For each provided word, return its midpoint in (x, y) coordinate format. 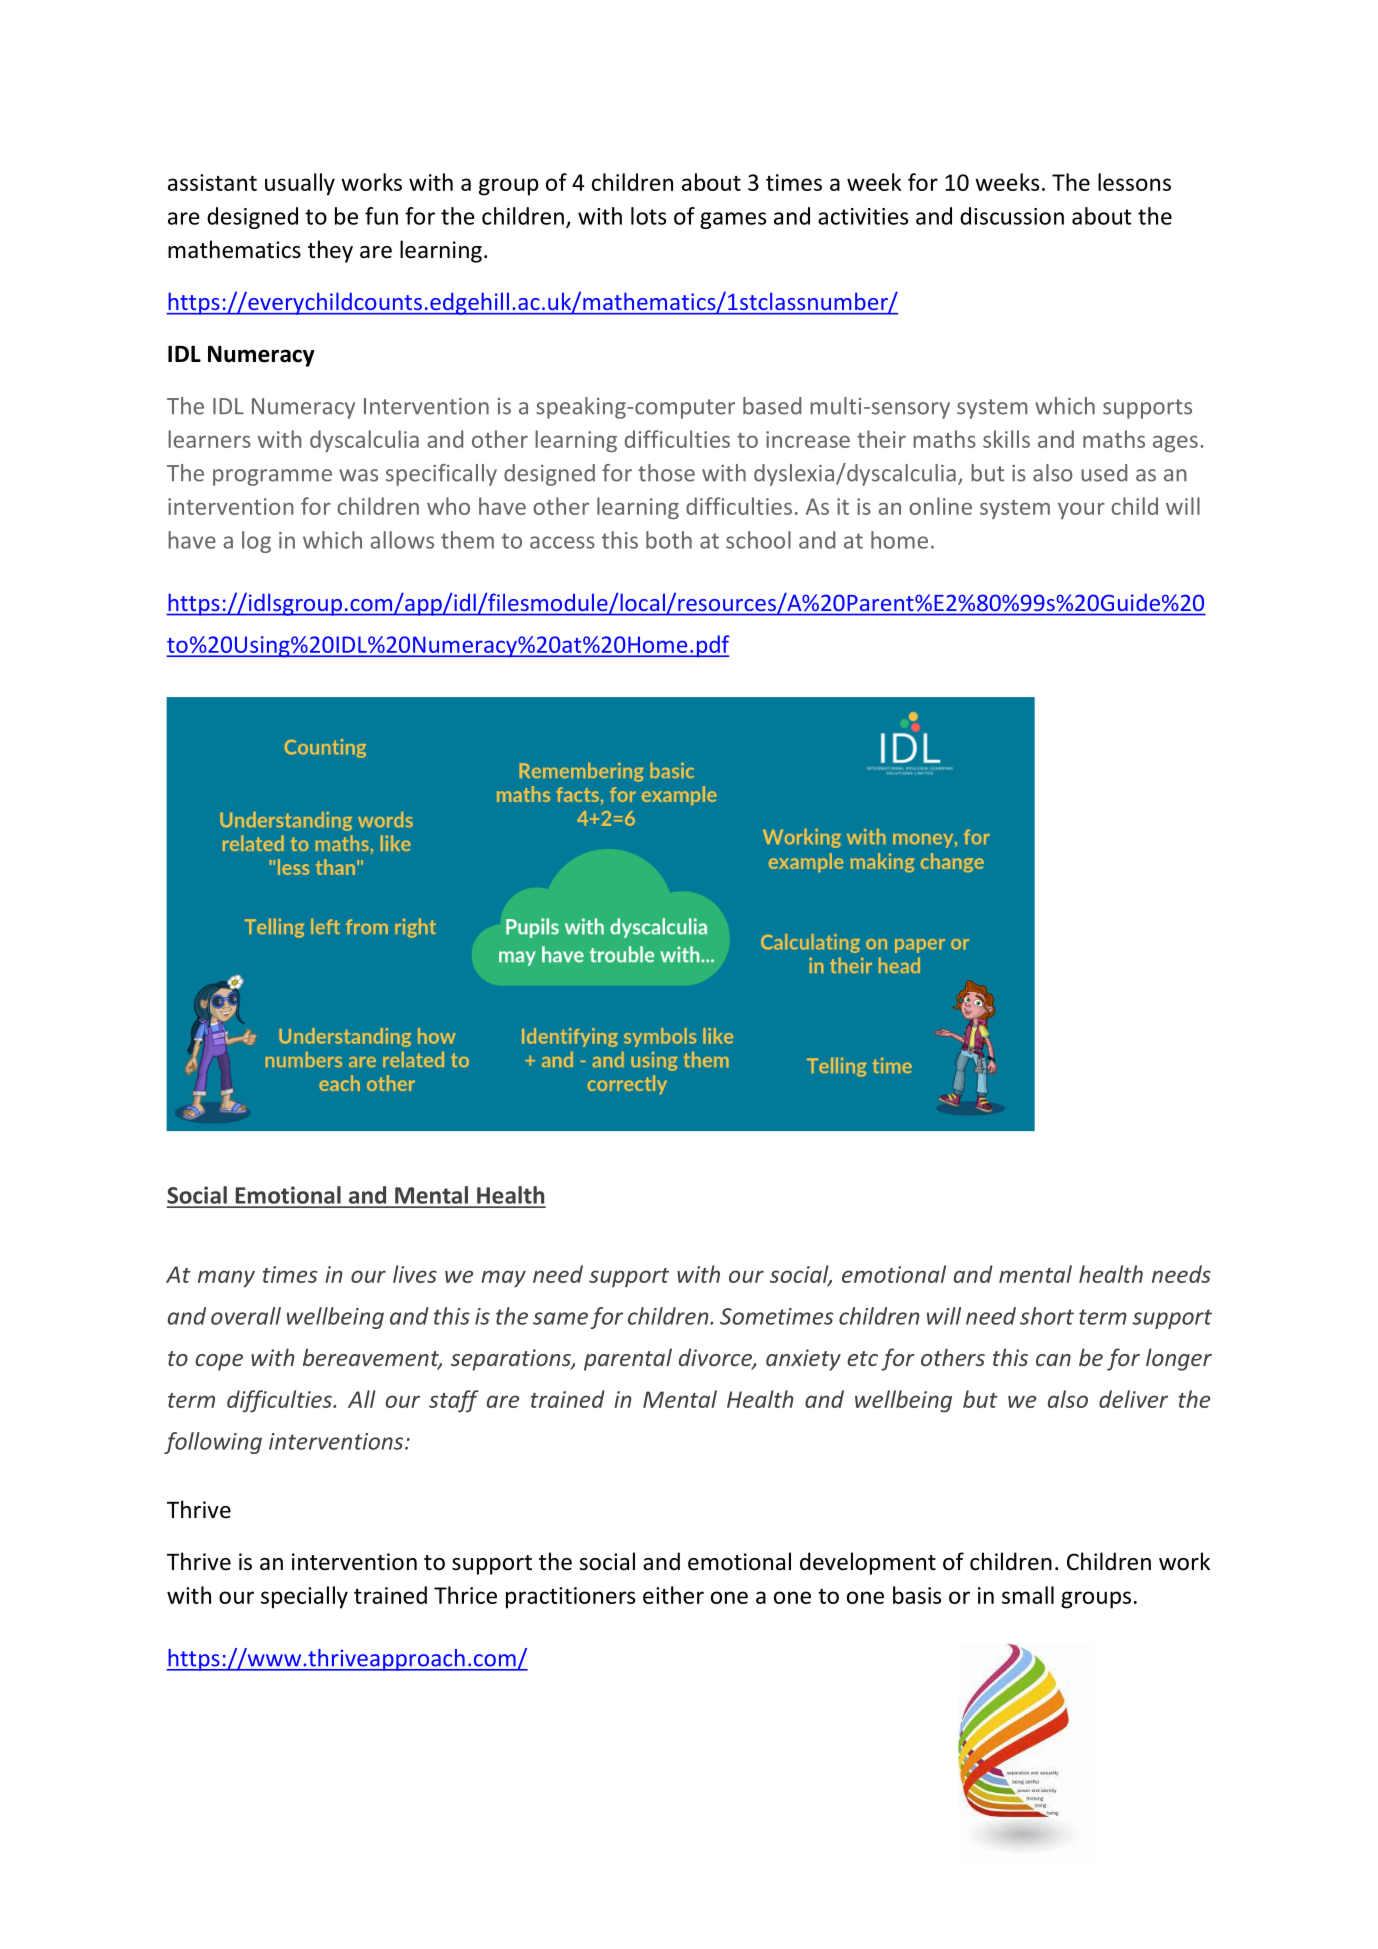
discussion (1012, 216)
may (503, 1279)
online (940, 506)
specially (304, 1597)
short (1047, 1316)
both (669, 540)
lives (415, 1274)
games (733, 220)
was (358, 475)
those (666, 473)
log (256, 542)
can (1053, 1360)
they (330, 251)
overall (246, 1316)
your (1081, 510)
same (560, 1318)
